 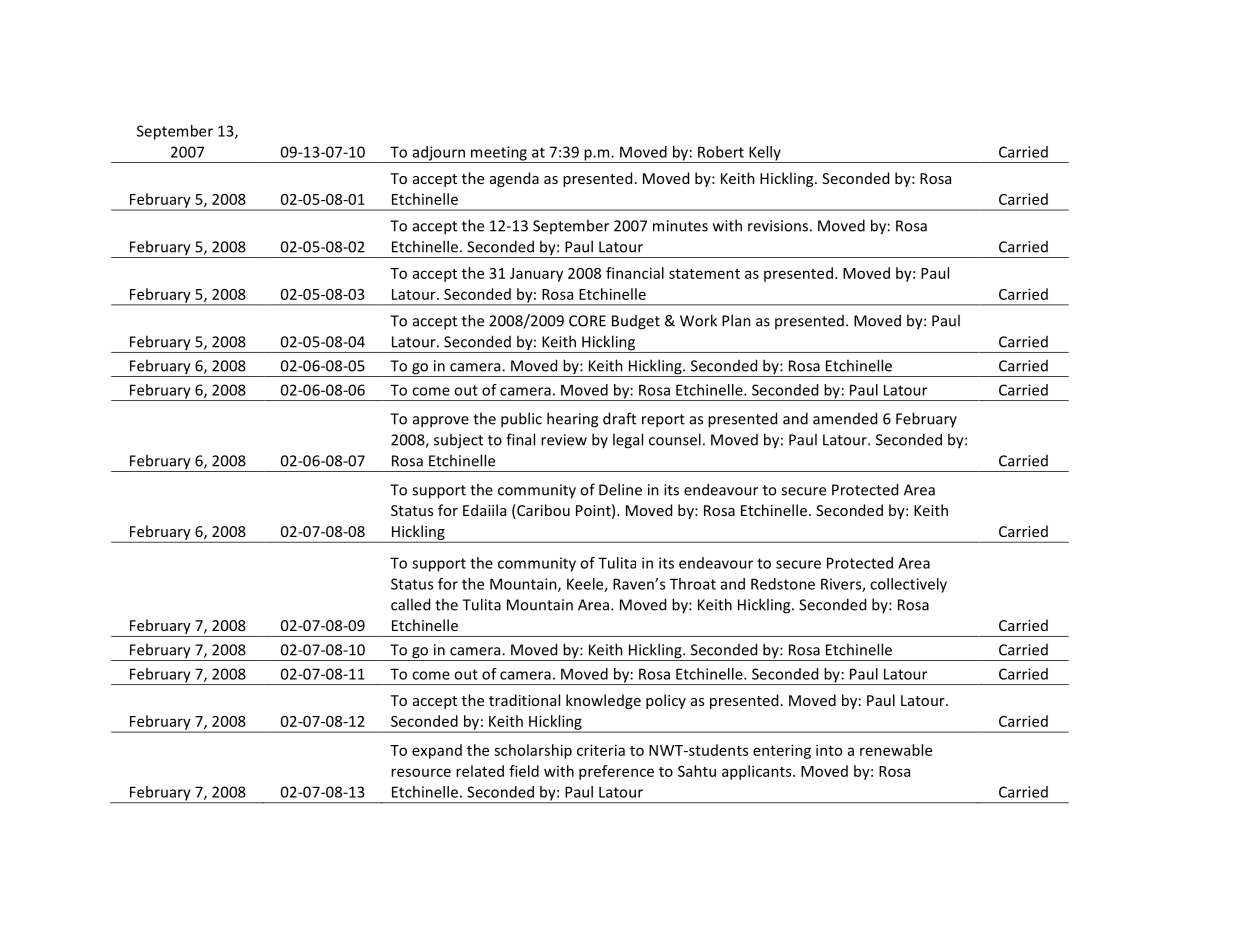 What do you see at coordinates (829, 750) in the screenshot?
I see `into` at bounding box center [829, 750].
